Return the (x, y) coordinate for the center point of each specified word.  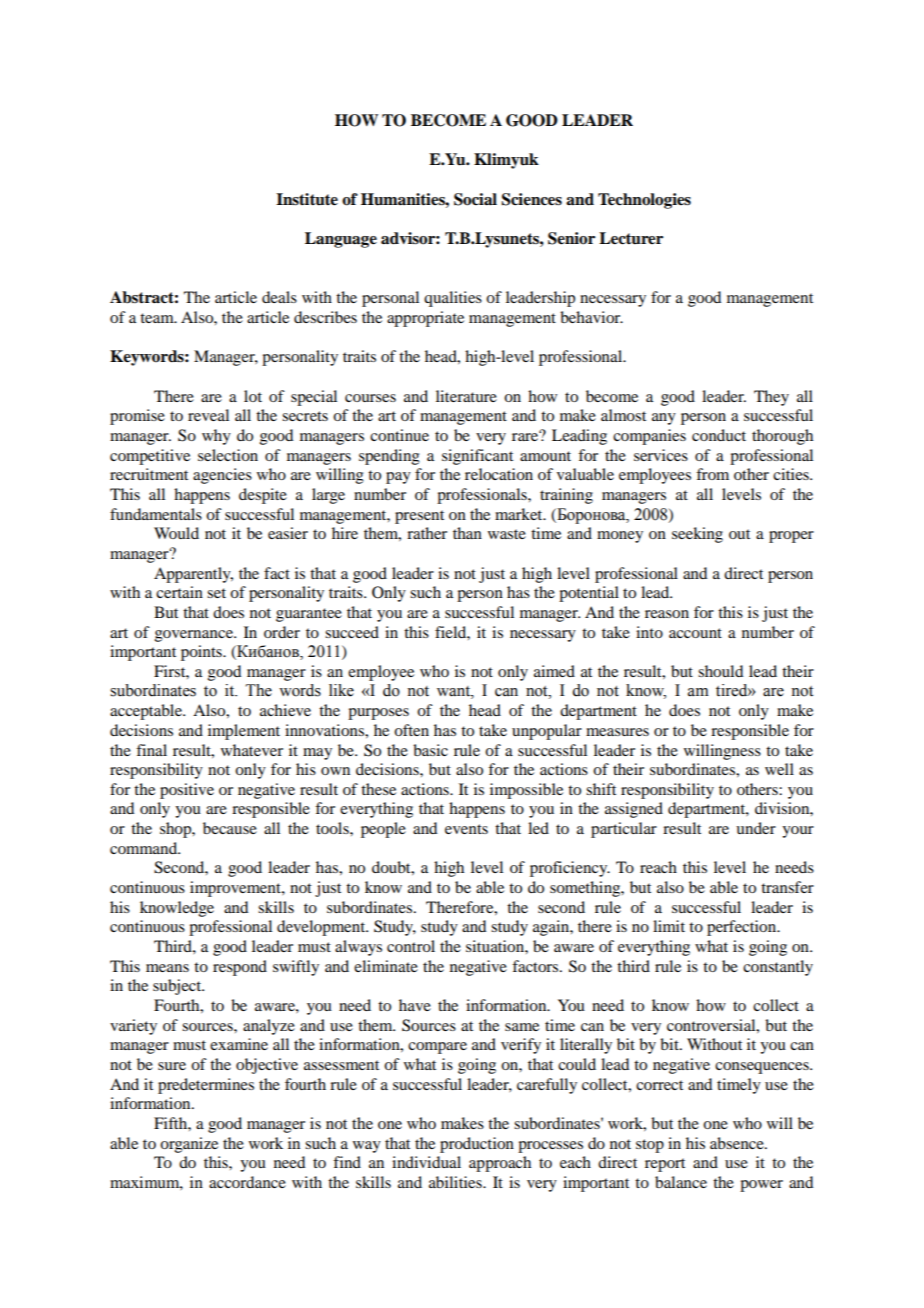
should (720, 671)
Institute (307, 199)
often (411, 730)
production (477, 1145)
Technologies (644, 201)
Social (475, 199)
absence (738, 1143)
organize (189, 1145)
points (202, 653)
